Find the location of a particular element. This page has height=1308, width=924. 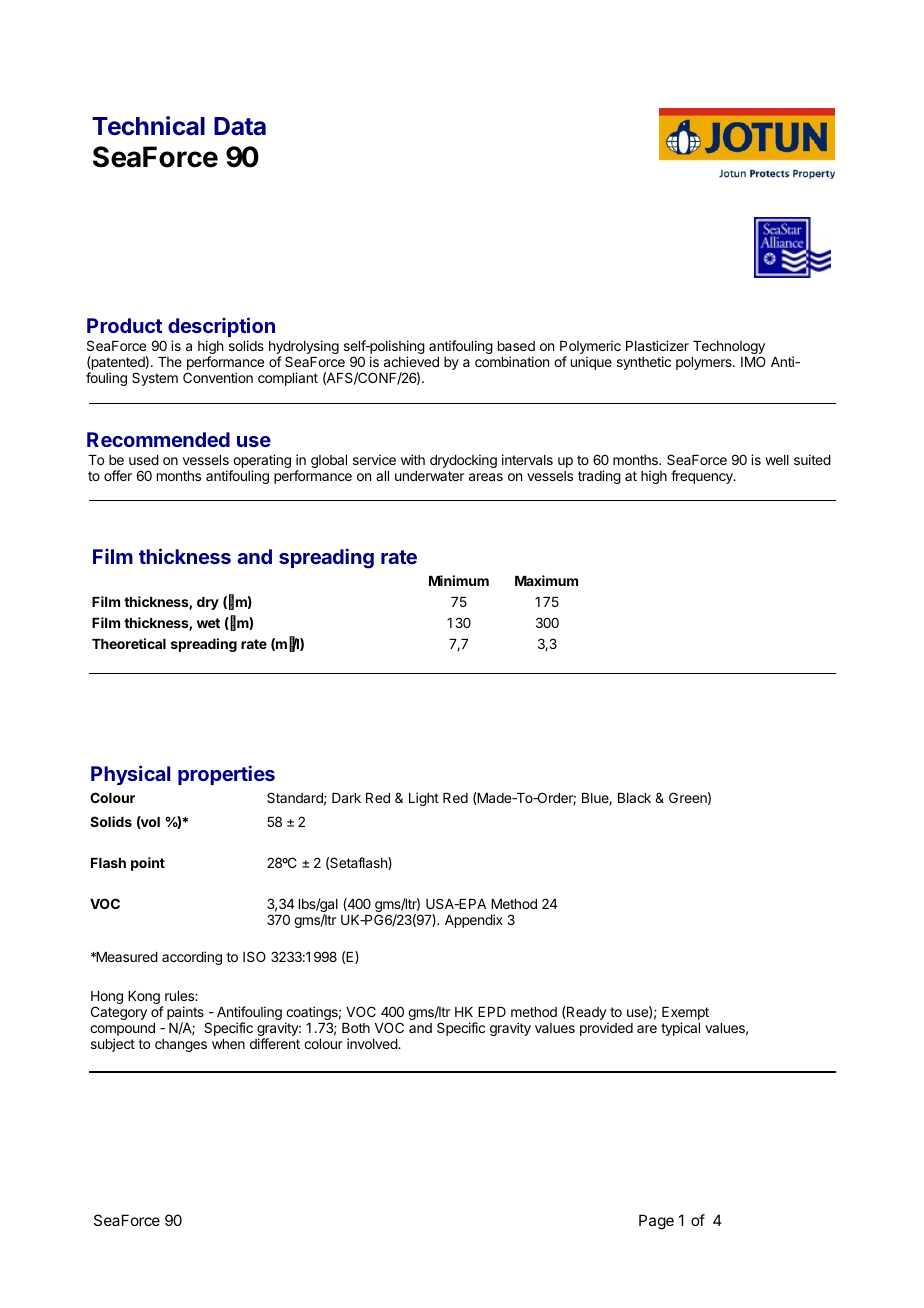

Minimum is located at coordinates (459, 580).
